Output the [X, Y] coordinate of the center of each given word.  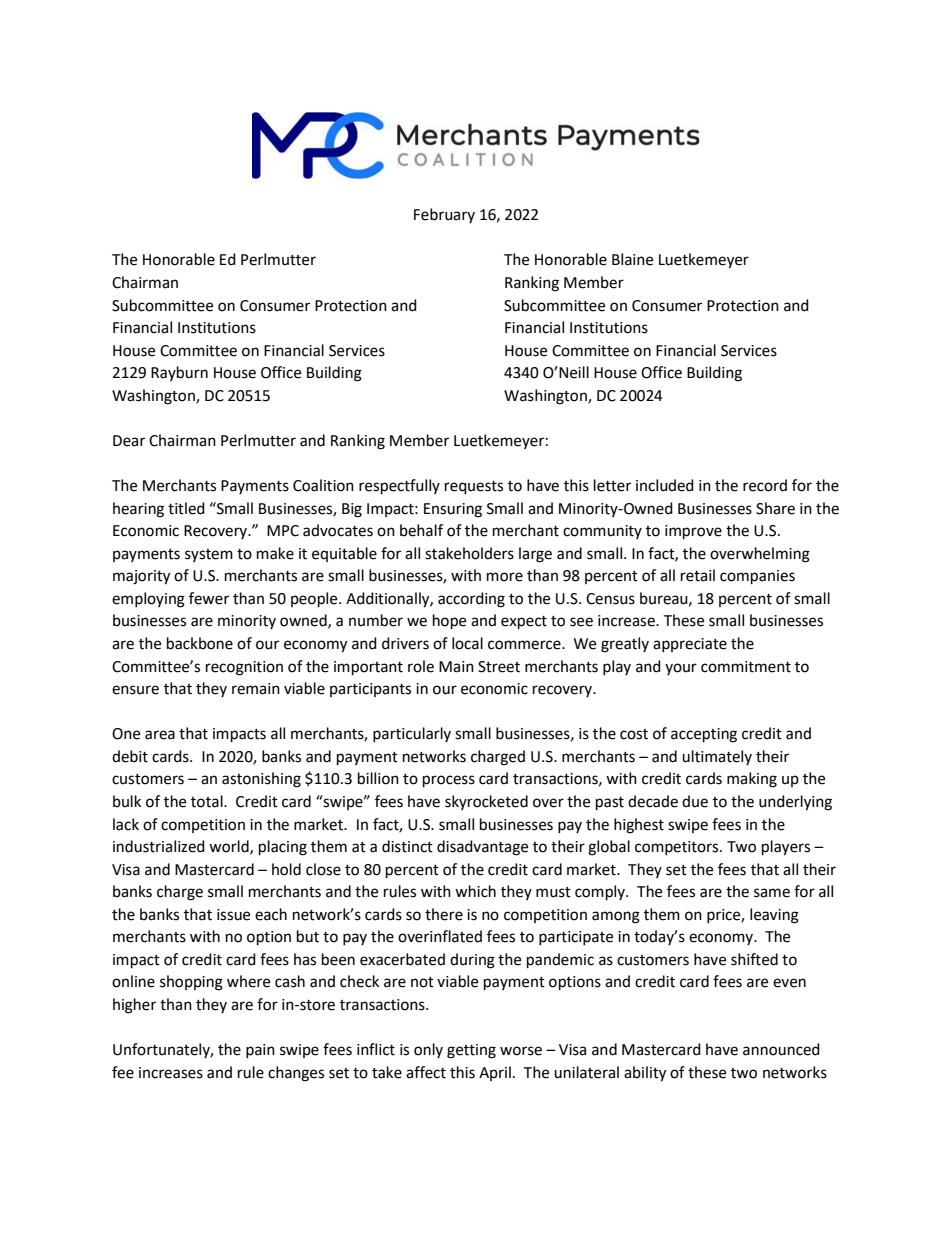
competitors [678, 848]
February [444, 215]
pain [260, 1051]
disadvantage [482, 848]
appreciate [690, 645]
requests [474, 488]
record [765, 485]
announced [781, 1049]
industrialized [159, 846]
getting [471, 1051]
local [467, 643]
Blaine [632, 259]
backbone [200, 643]
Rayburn [179, 373]
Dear [129, 441]
